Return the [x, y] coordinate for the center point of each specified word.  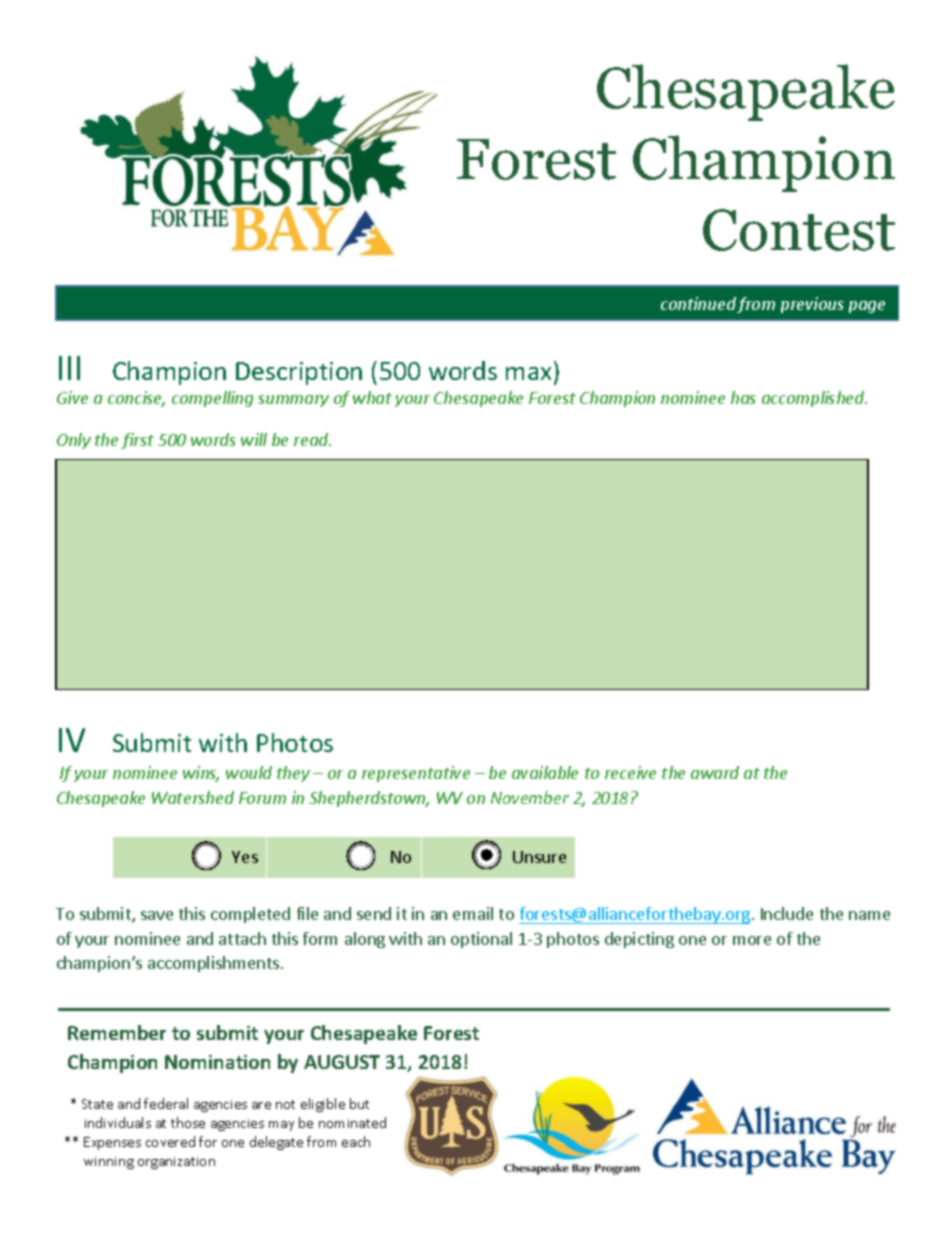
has [743, 397]
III [69, 368]
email [473, 913]
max [528, 373]
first [137, 441]
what [372, 397]
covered [170, 1141]
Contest [799, 230]
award [715, 772]
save [157, 915]
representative [416, 774]
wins [201, 774]
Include [787, 913]
